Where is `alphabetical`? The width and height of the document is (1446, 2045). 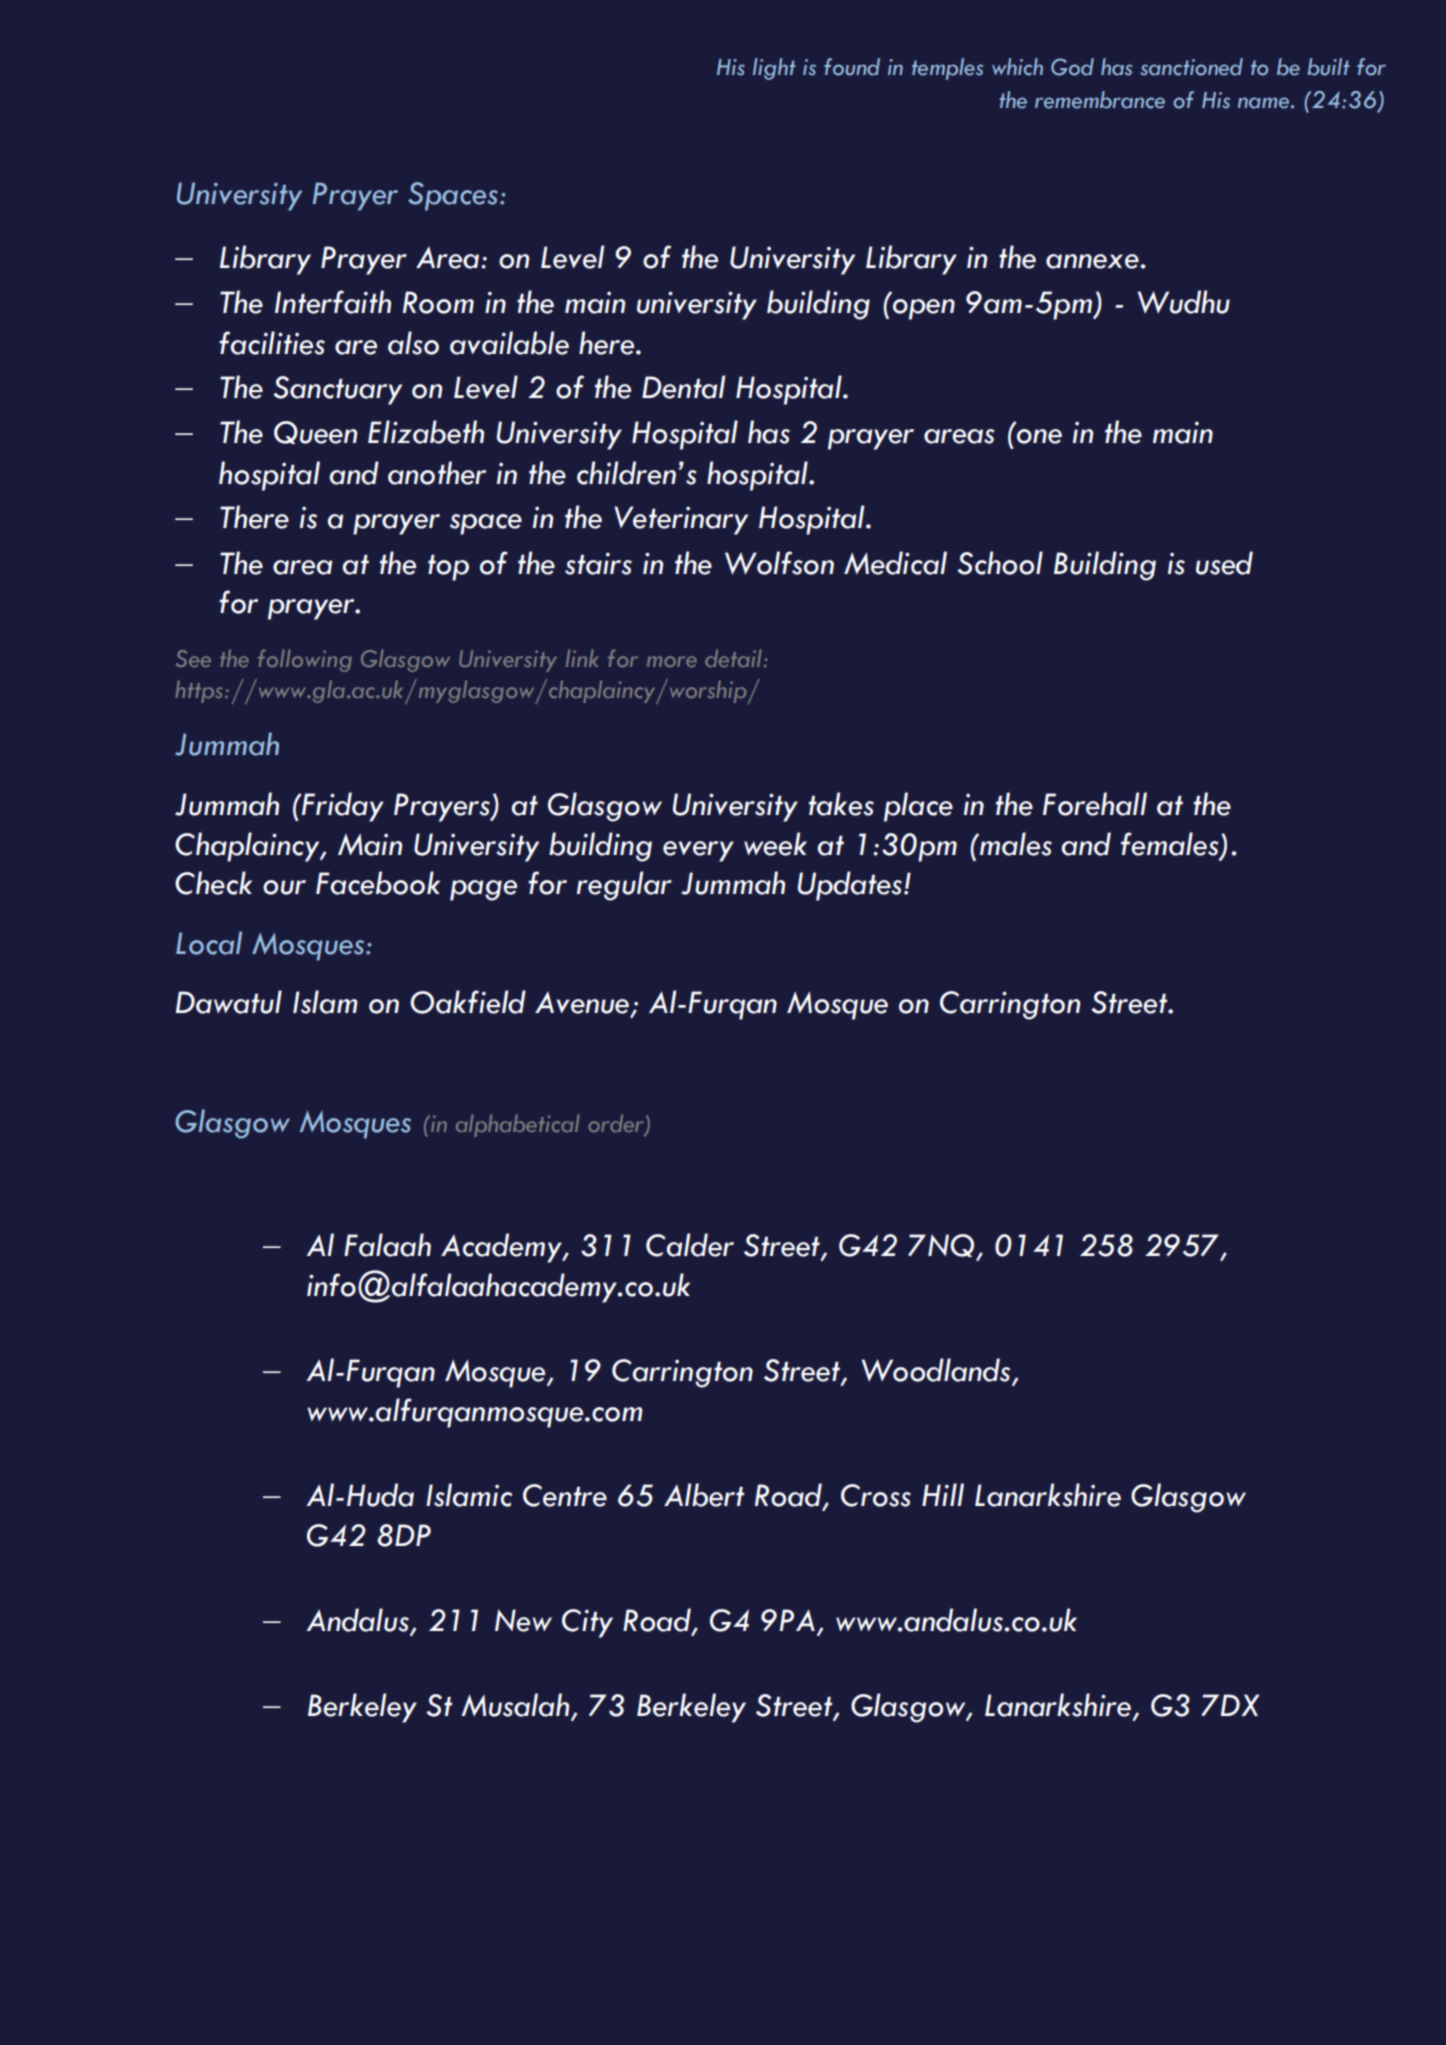
alphabetical is located at coordinates (518, 1125).
